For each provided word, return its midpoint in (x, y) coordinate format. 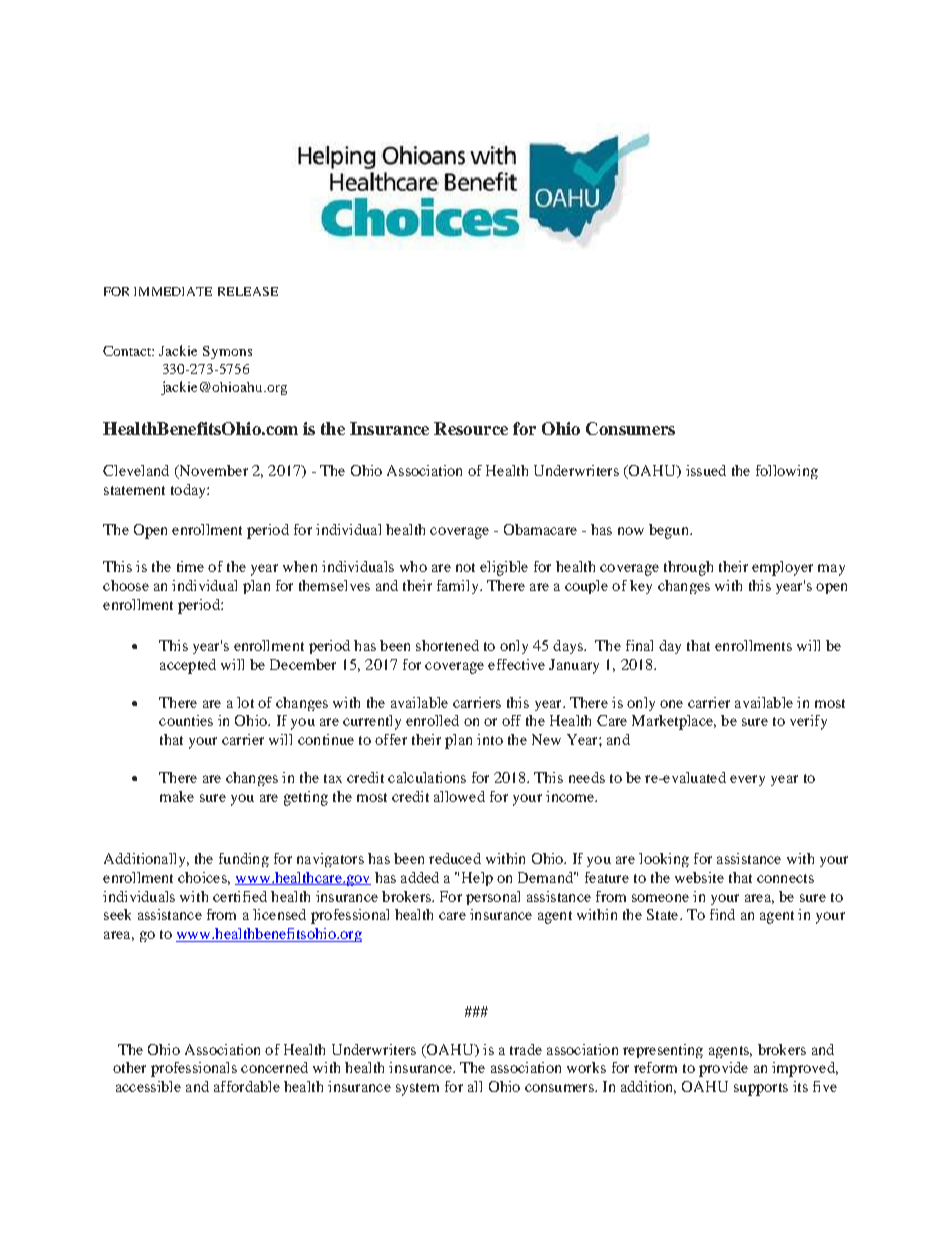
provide (723, 1069)
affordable (247, 1086)
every (747, 780)
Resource (471, 428)
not (465, 567)
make (177, 796)
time (190, 566)
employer (782, 568)
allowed (459, 796)
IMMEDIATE (173, 291)
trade (526, 1049)
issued (706, 470)
